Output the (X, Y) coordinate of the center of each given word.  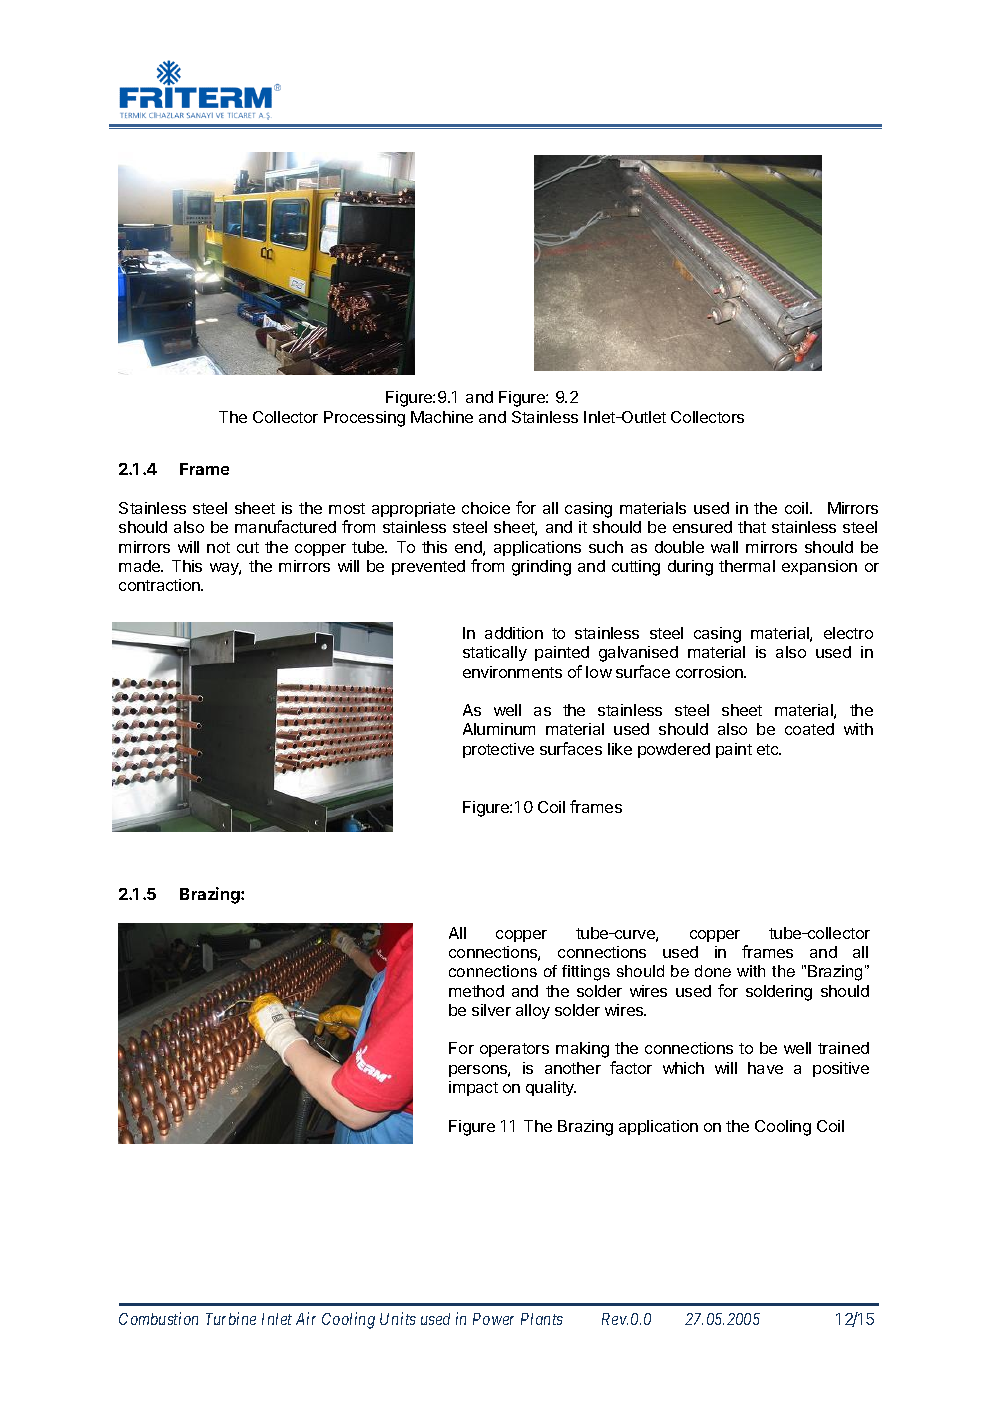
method (476, 991)
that (752, 527)
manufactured (285, 526)
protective (498, 750)
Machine (442, 417)
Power (493, 1319)
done (713, 971)
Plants (542, 1319)
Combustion (158, 1318)
